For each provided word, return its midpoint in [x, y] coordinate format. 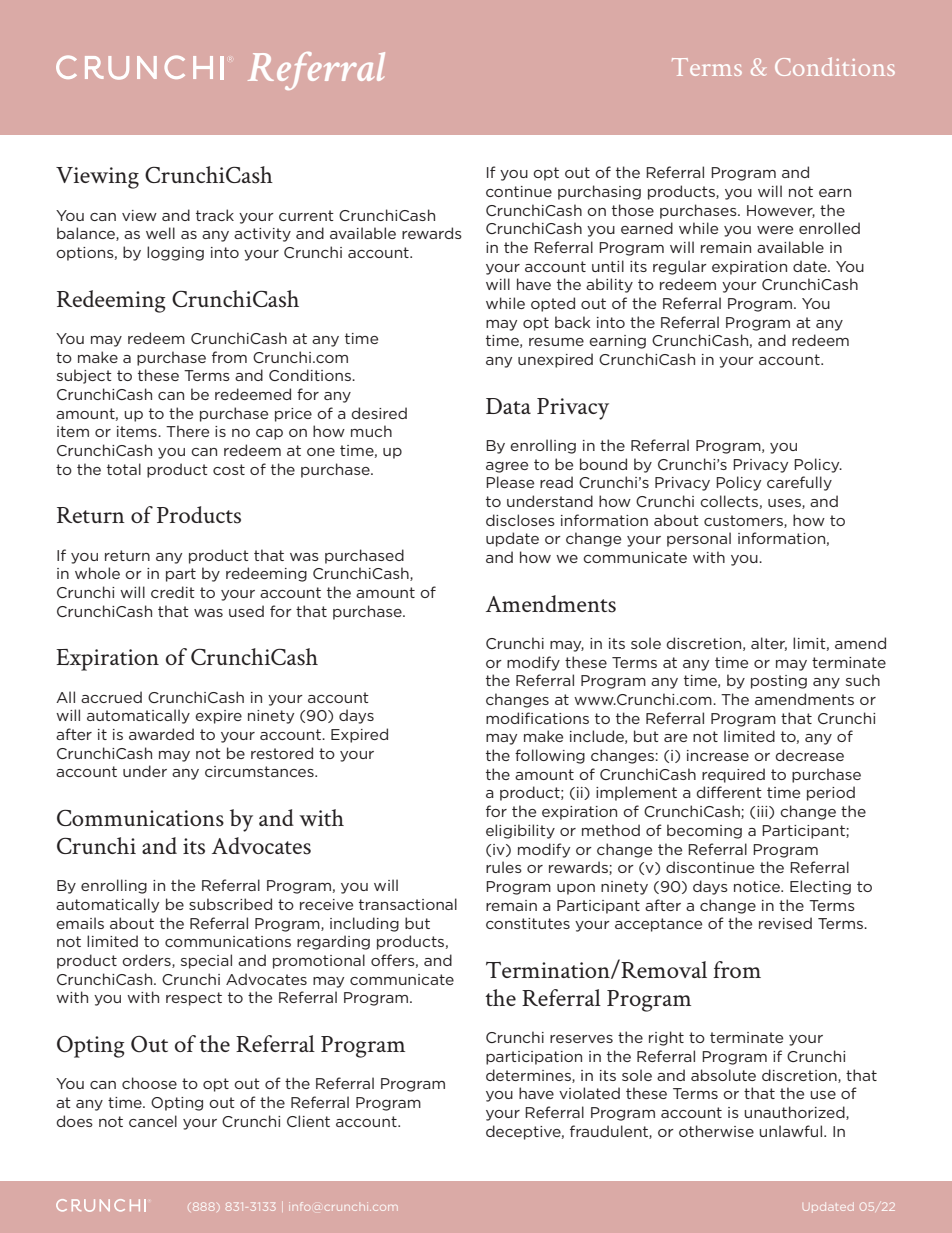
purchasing [599, 192]
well [160, 233]
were [775, 230]
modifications [537, 718]
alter [769, 644]
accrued [111, 697]
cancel [153, 1121]
